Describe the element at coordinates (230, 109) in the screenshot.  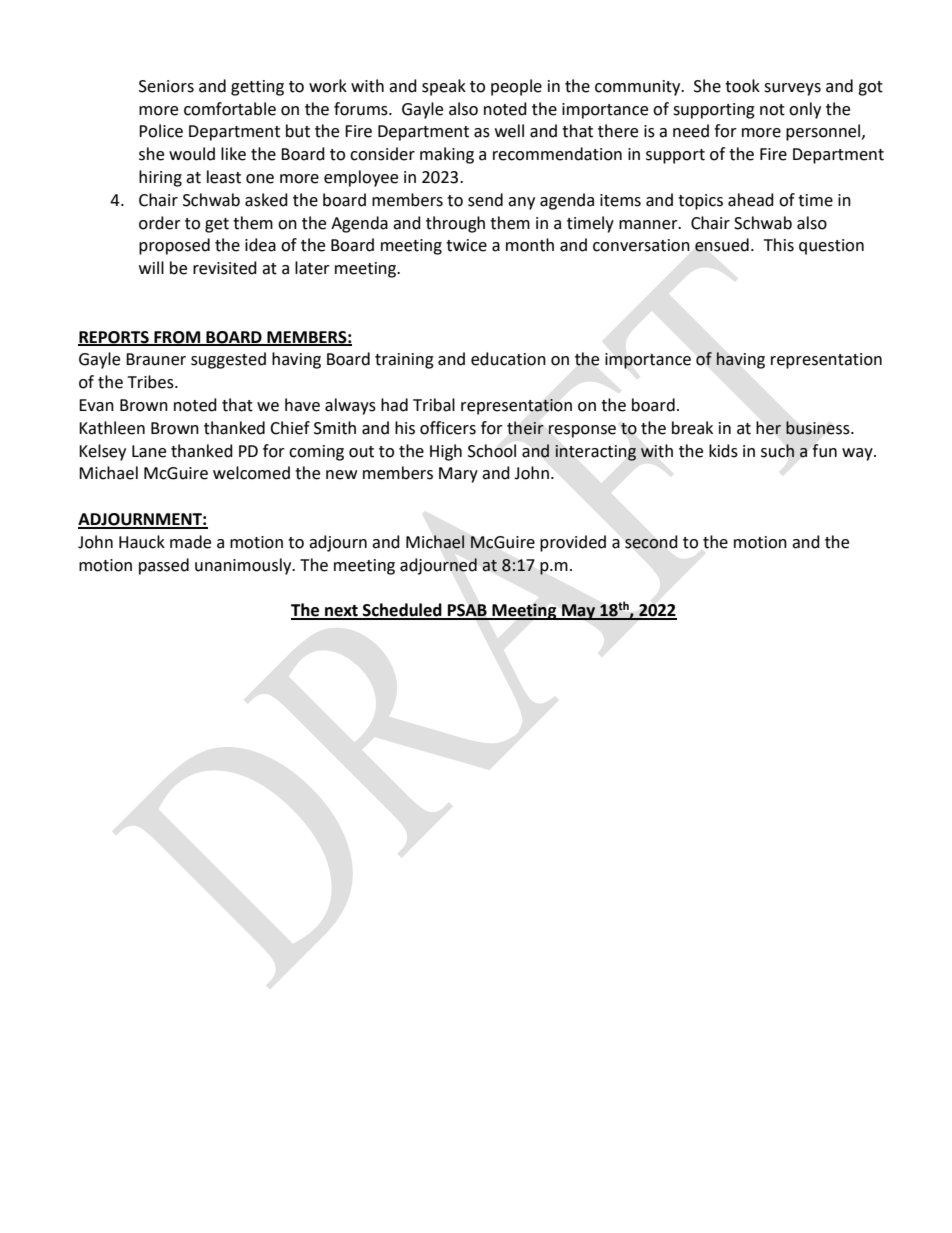
I see `comfortable` at that location.
